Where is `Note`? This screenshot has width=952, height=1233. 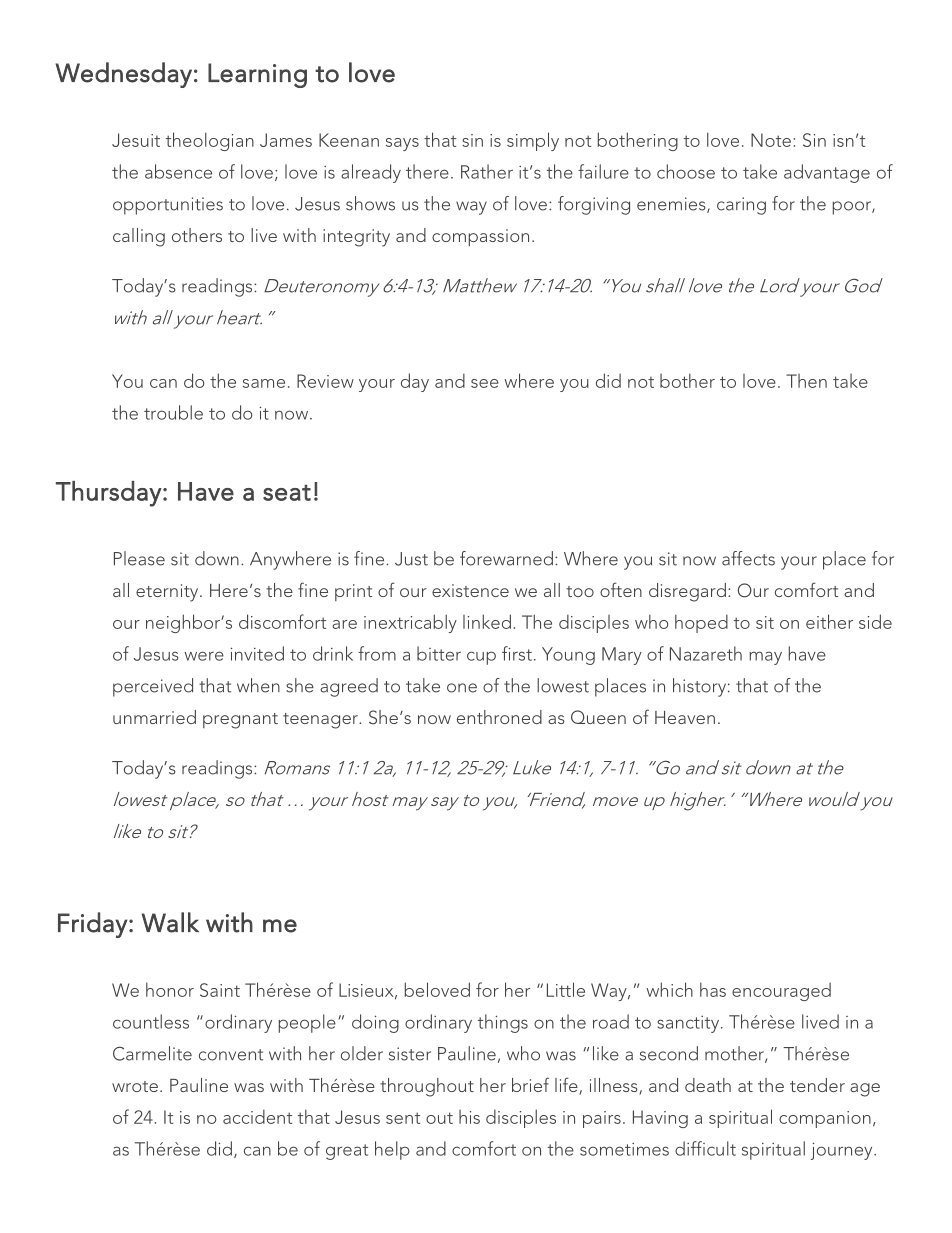
Note is located at coordinates (771, 140).
